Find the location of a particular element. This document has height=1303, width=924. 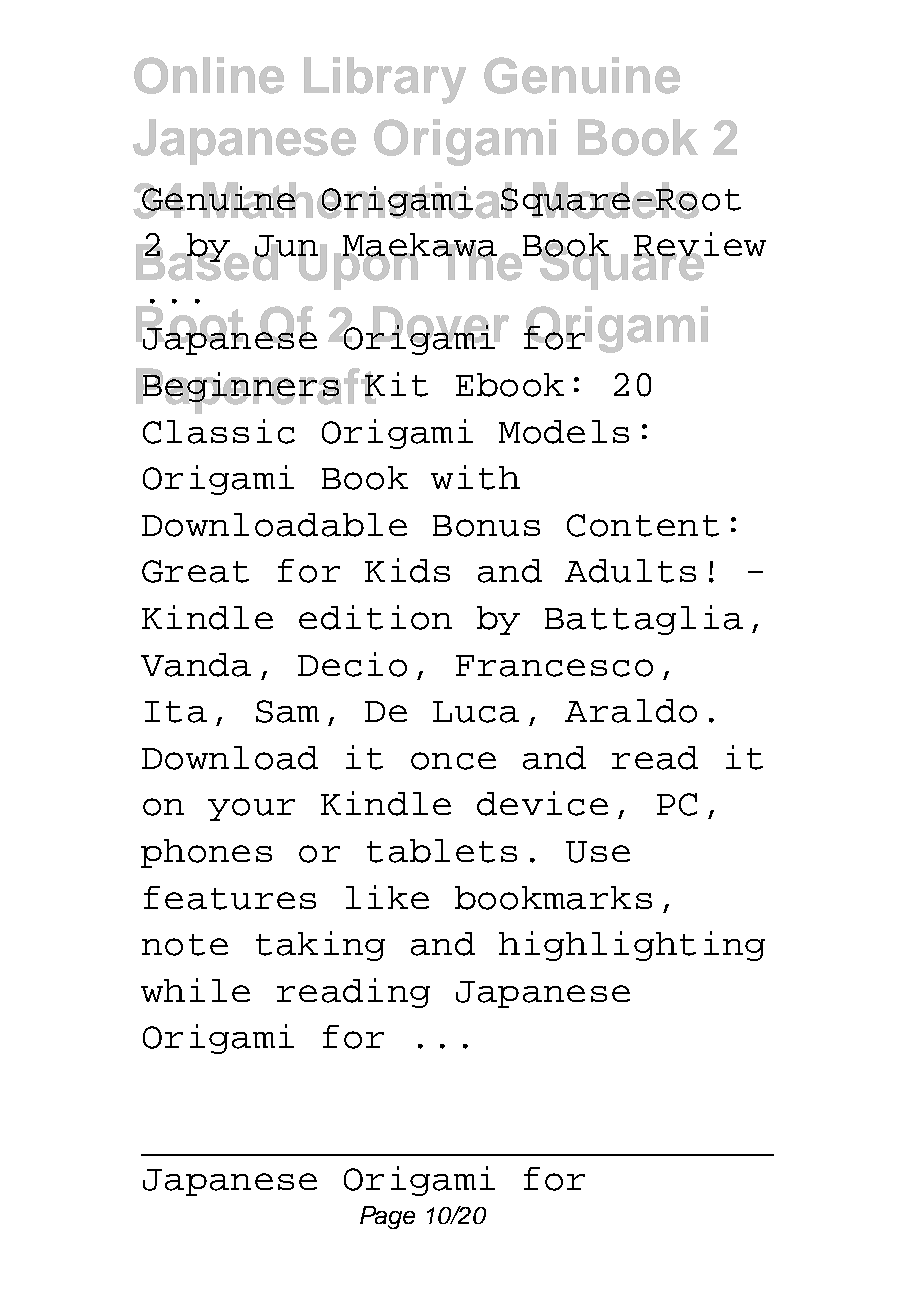

Content is located at coordinates (643, 525).
